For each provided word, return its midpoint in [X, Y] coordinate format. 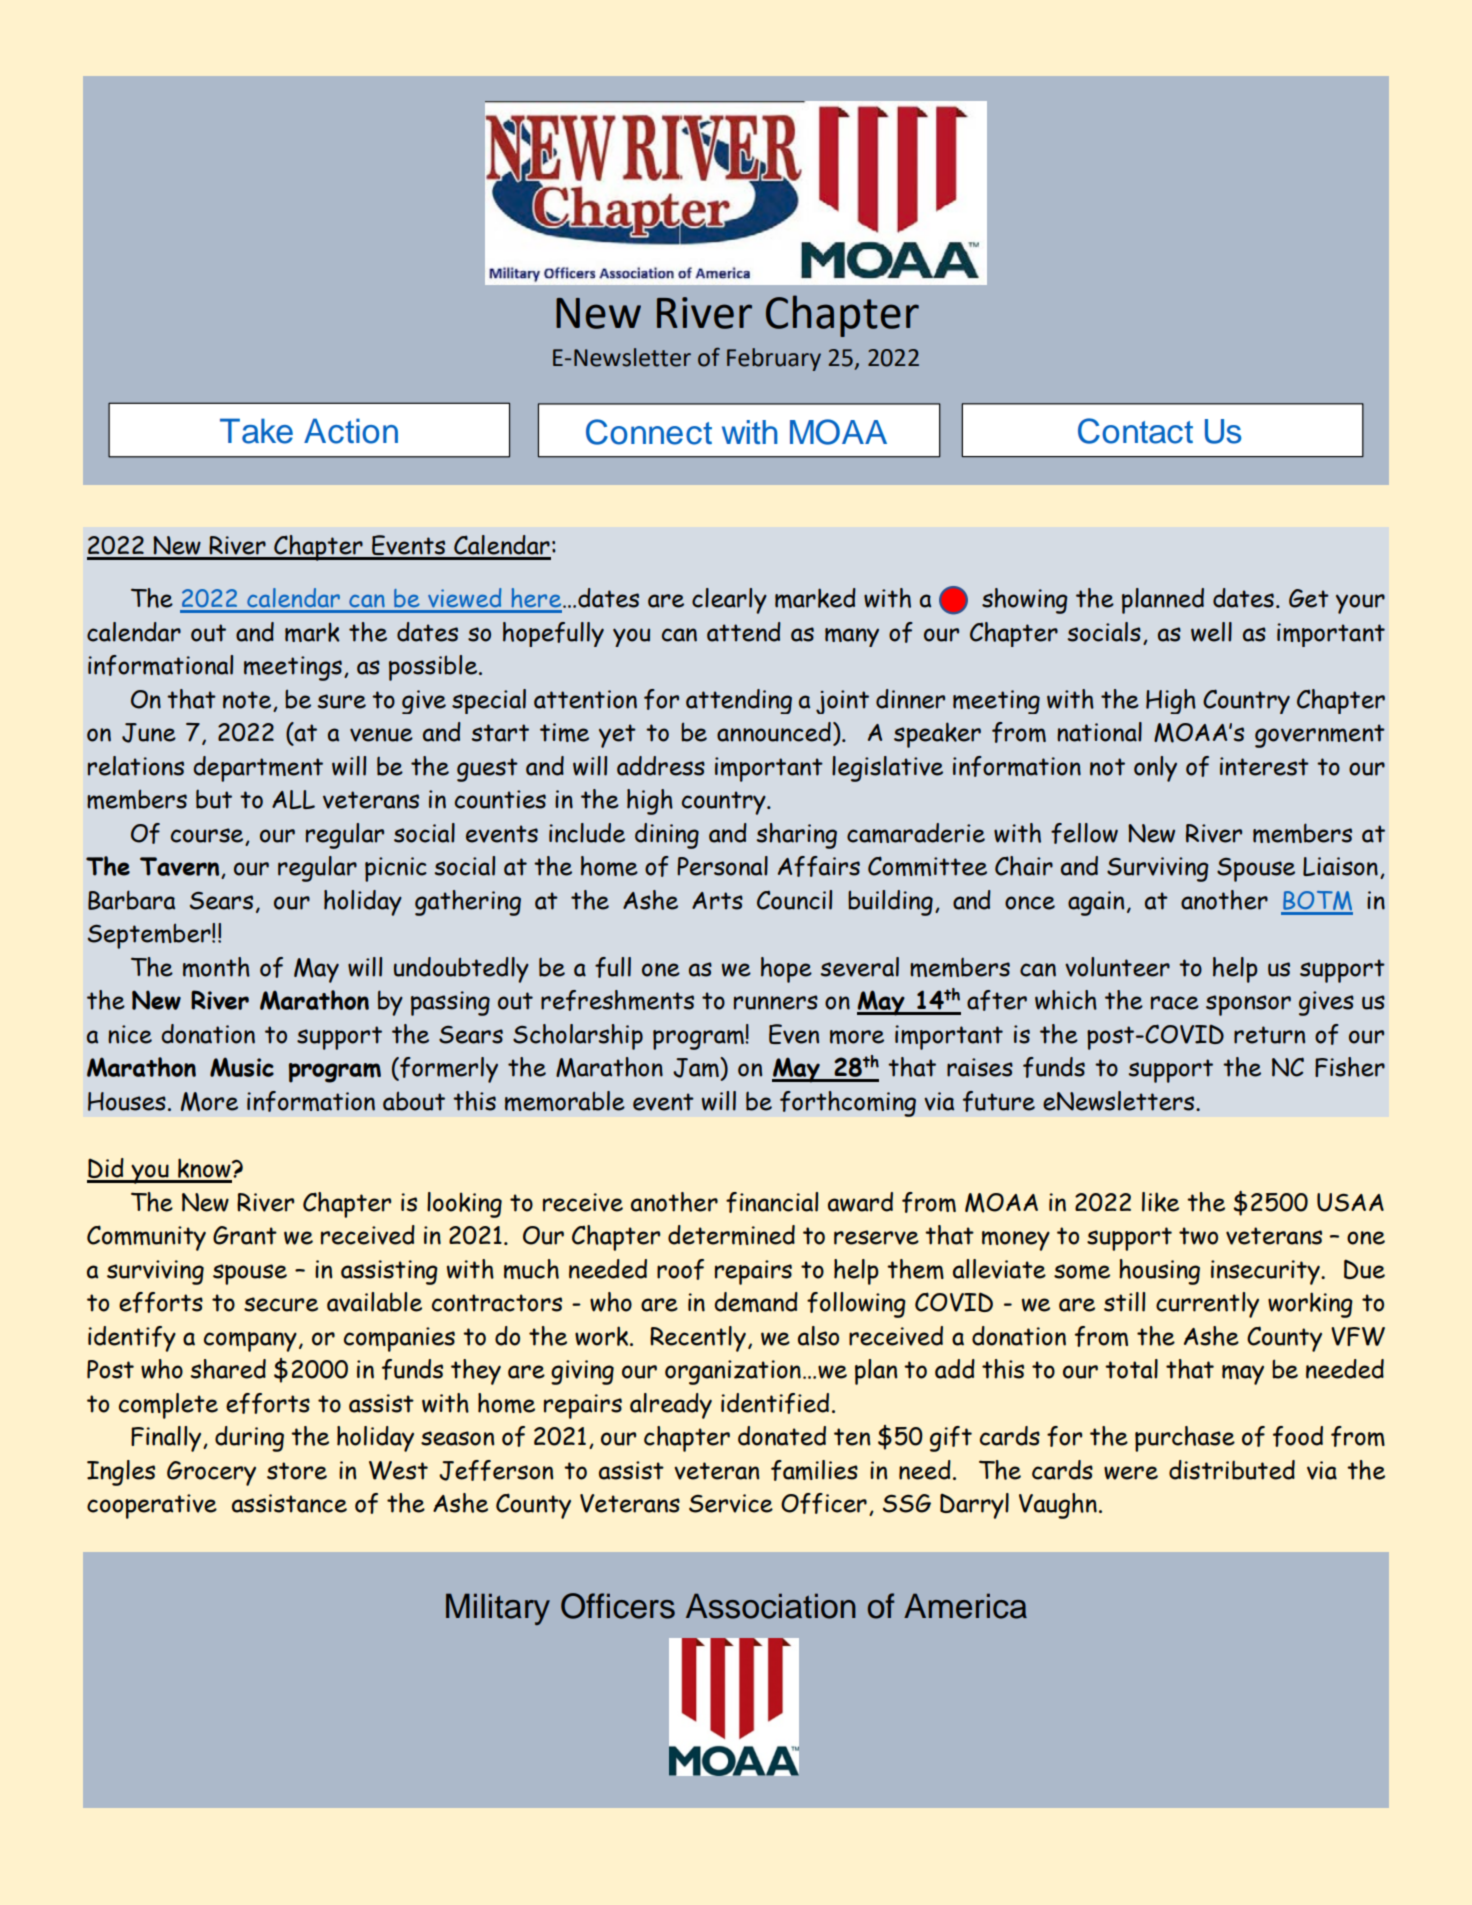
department [258, 769]
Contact [1135, 431]
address [661, 766]
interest [1264, 766]
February [774, 359]
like [1160, 1202]
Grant [245, 1235]
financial [772, 1202]
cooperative [152, 1506]
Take [256, 431]
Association [771, 1606]
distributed [1232, 1470]
